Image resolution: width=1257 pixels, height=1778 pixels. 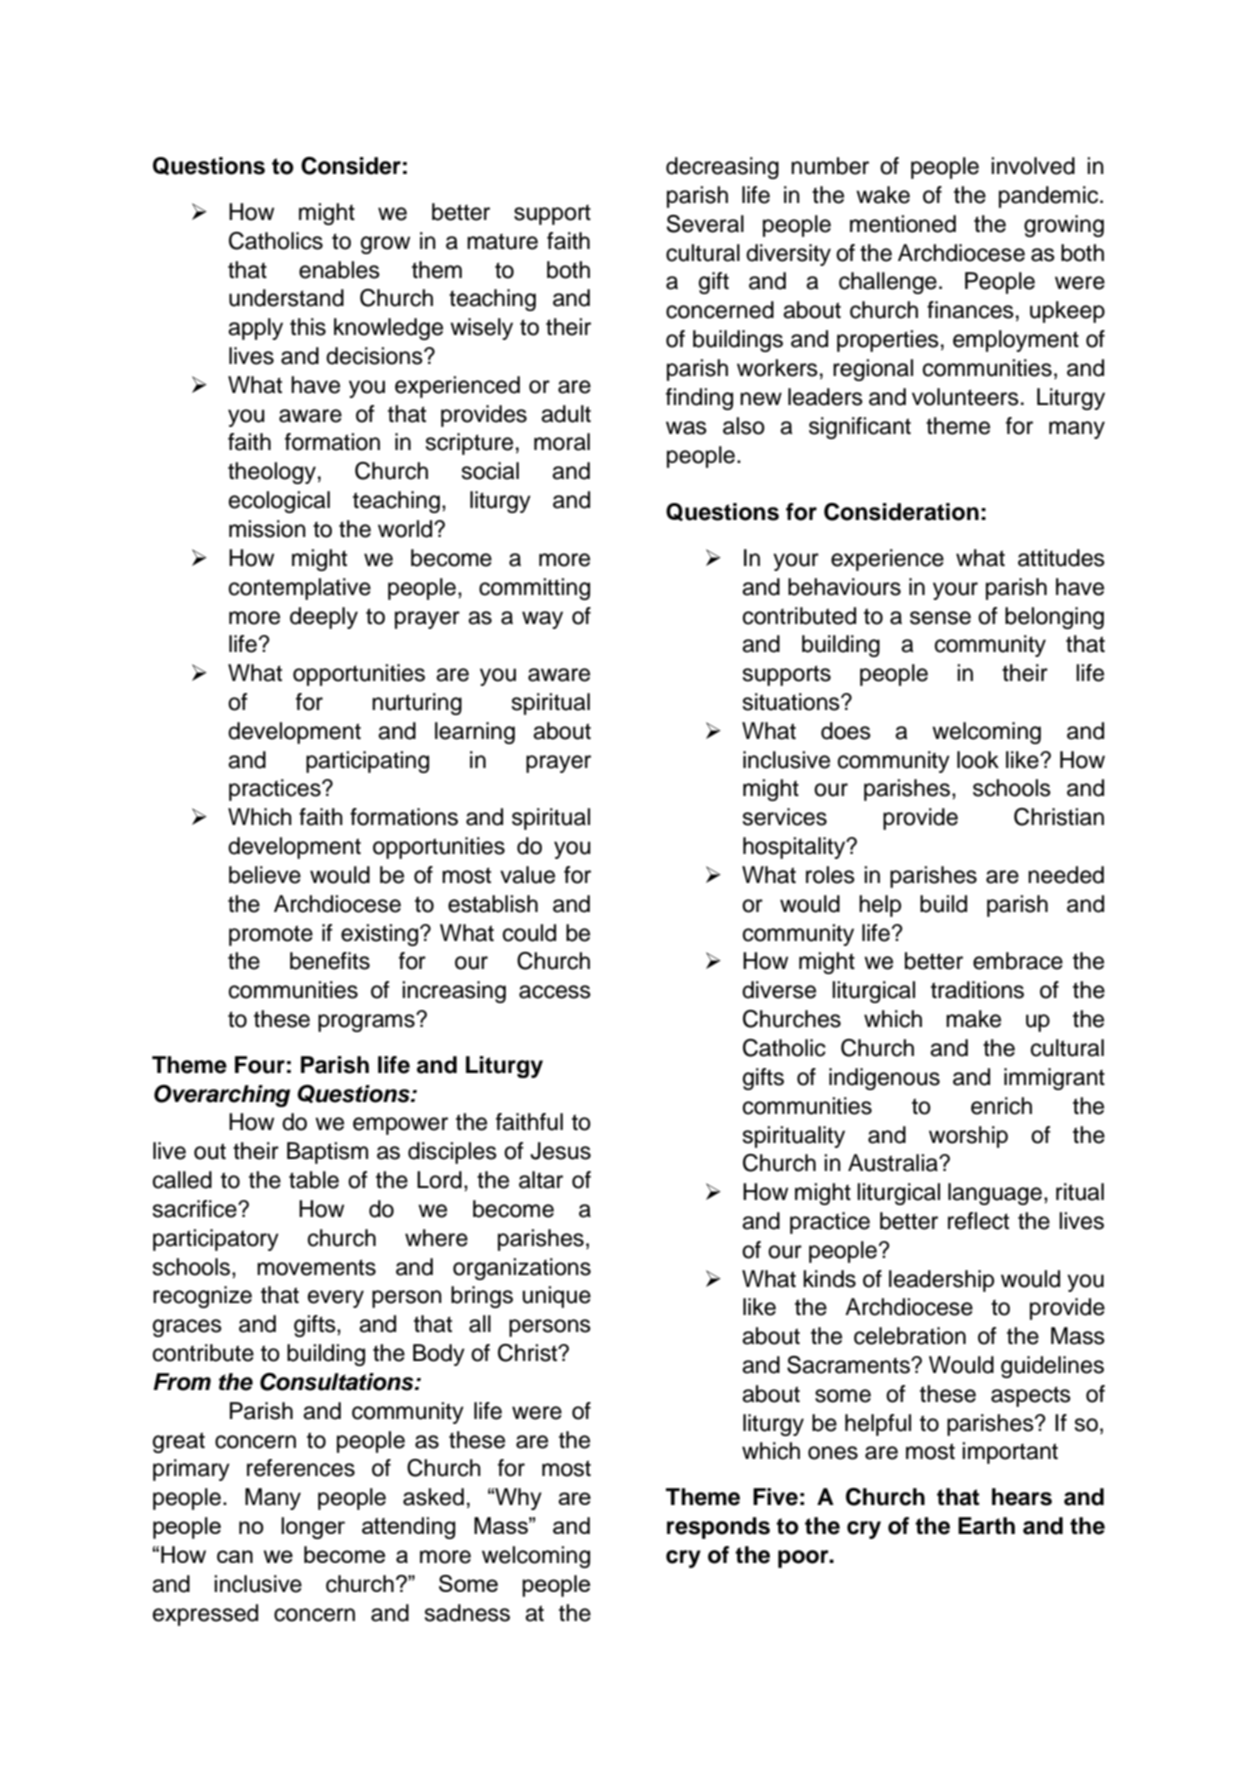 What do you see at coordinates (339, 270) in the document?
I see `enables` at bounding box center [339, 270].
